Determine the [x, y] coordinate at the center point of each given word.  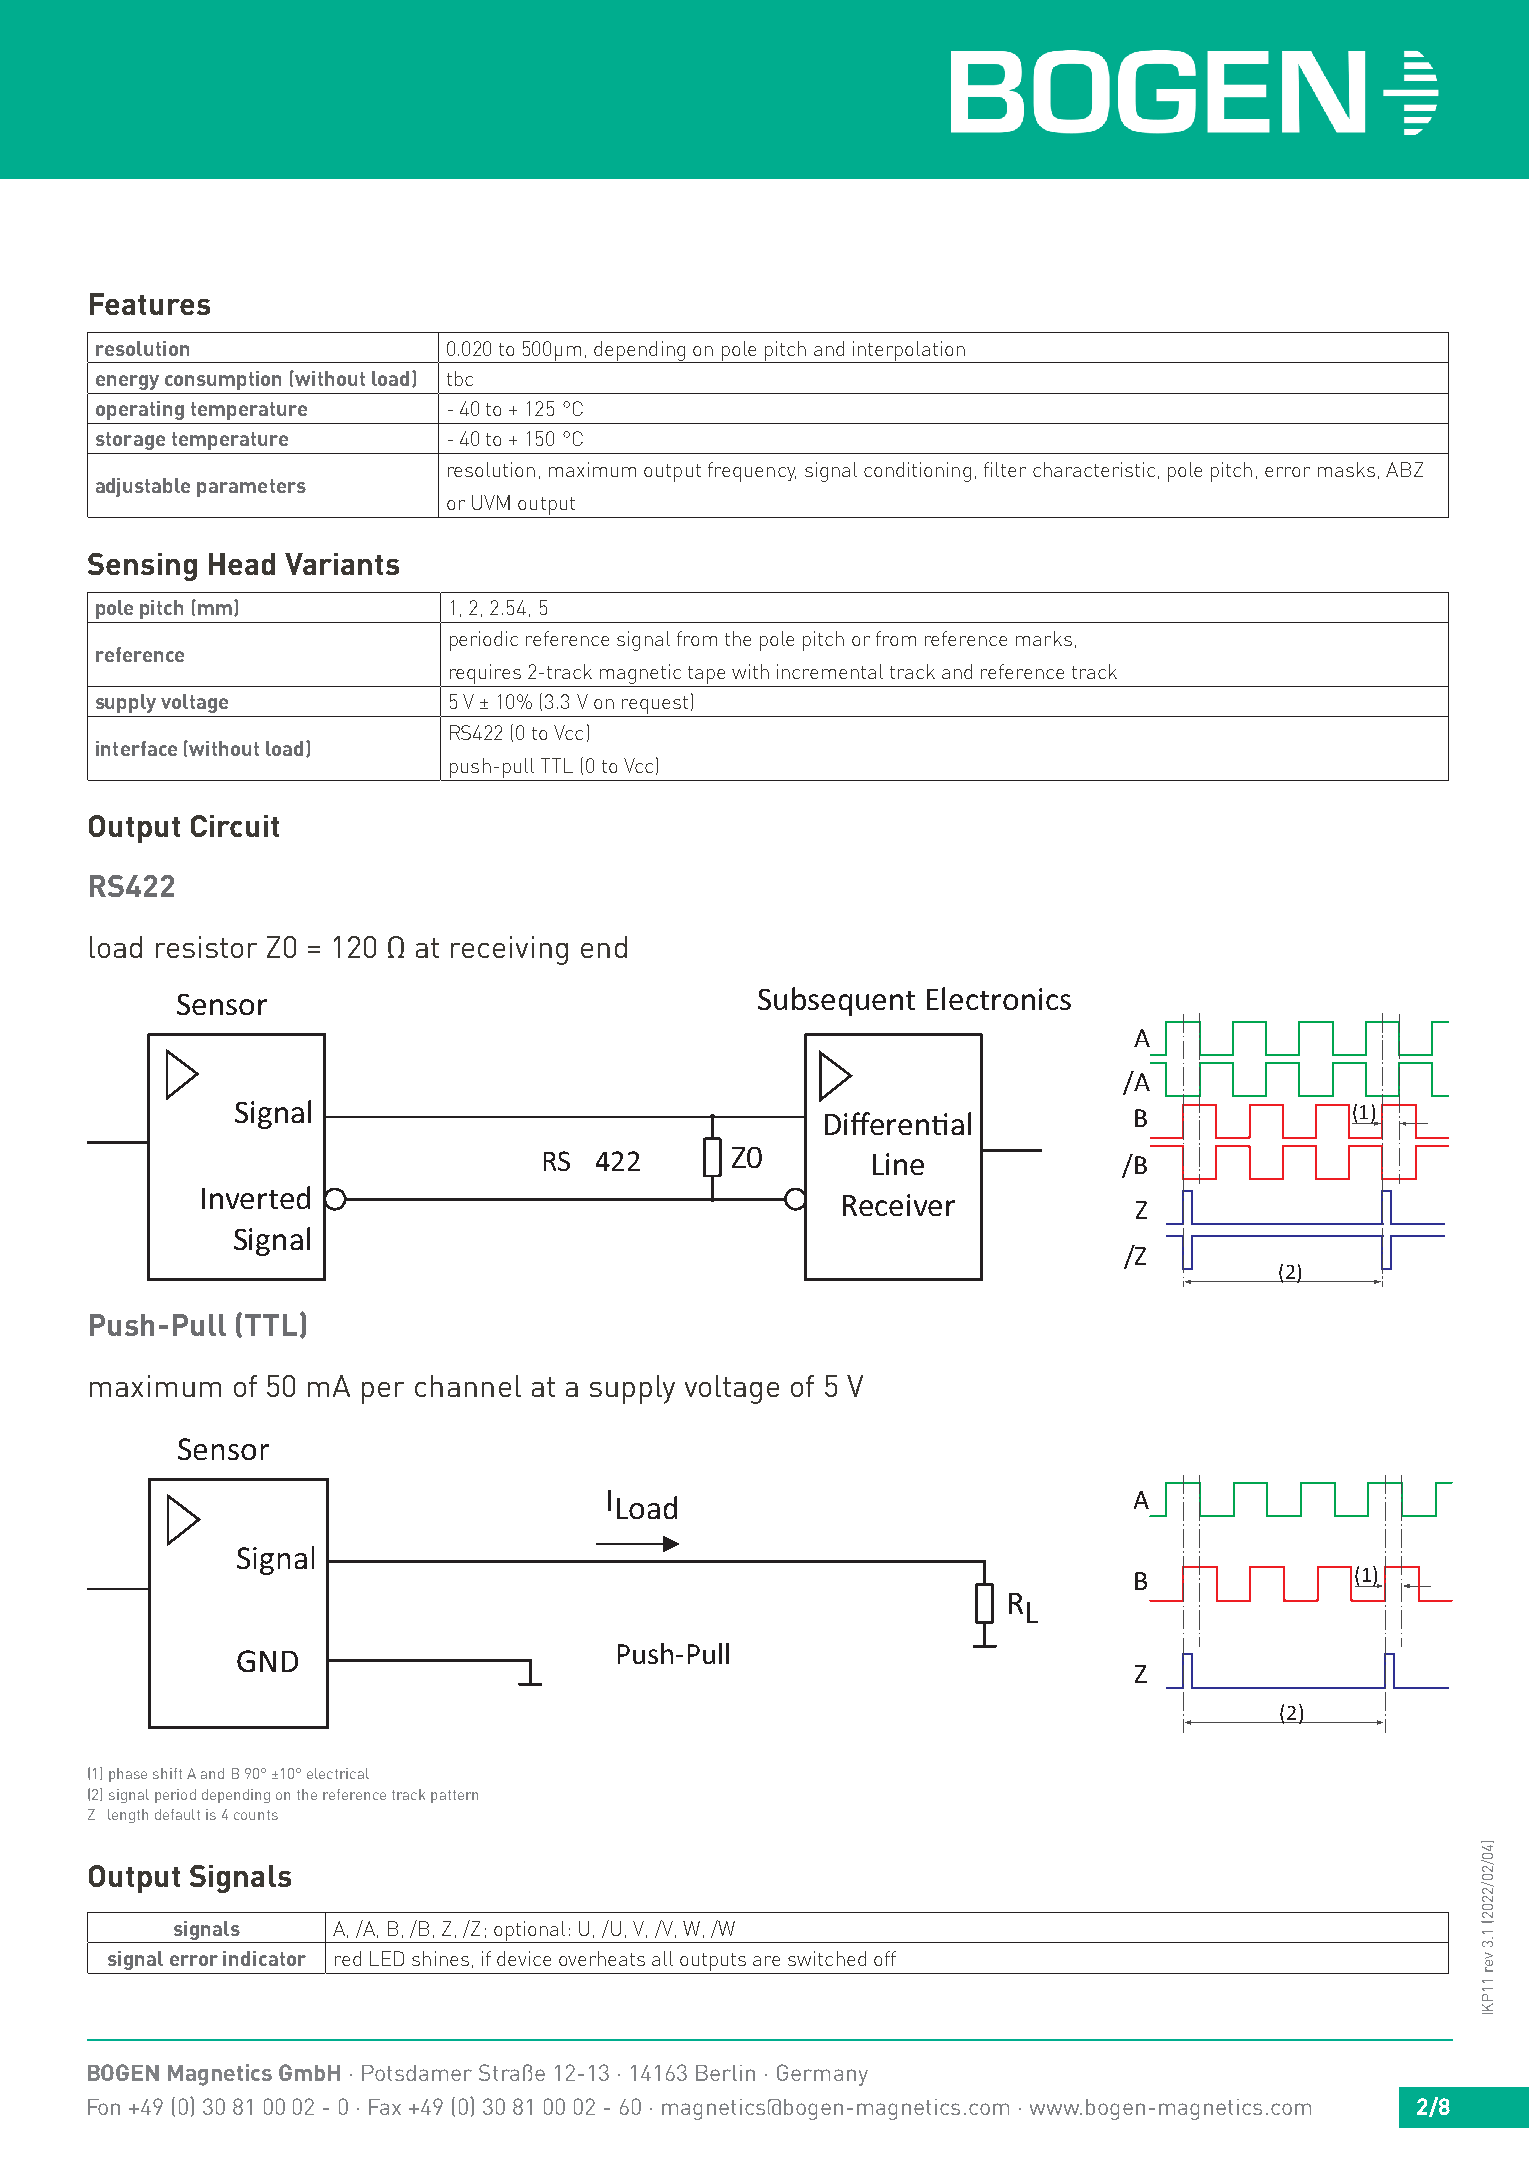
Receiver [899, 1205]
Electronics [999, 998]
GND [267, 1661]
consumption [223, 380]
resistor [206, 947]
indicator [264, 1958]
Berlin [725, 2073]
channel [468, 1386]
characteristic [1094, 469]
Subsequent [836, 1001]
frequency [752, 472]
